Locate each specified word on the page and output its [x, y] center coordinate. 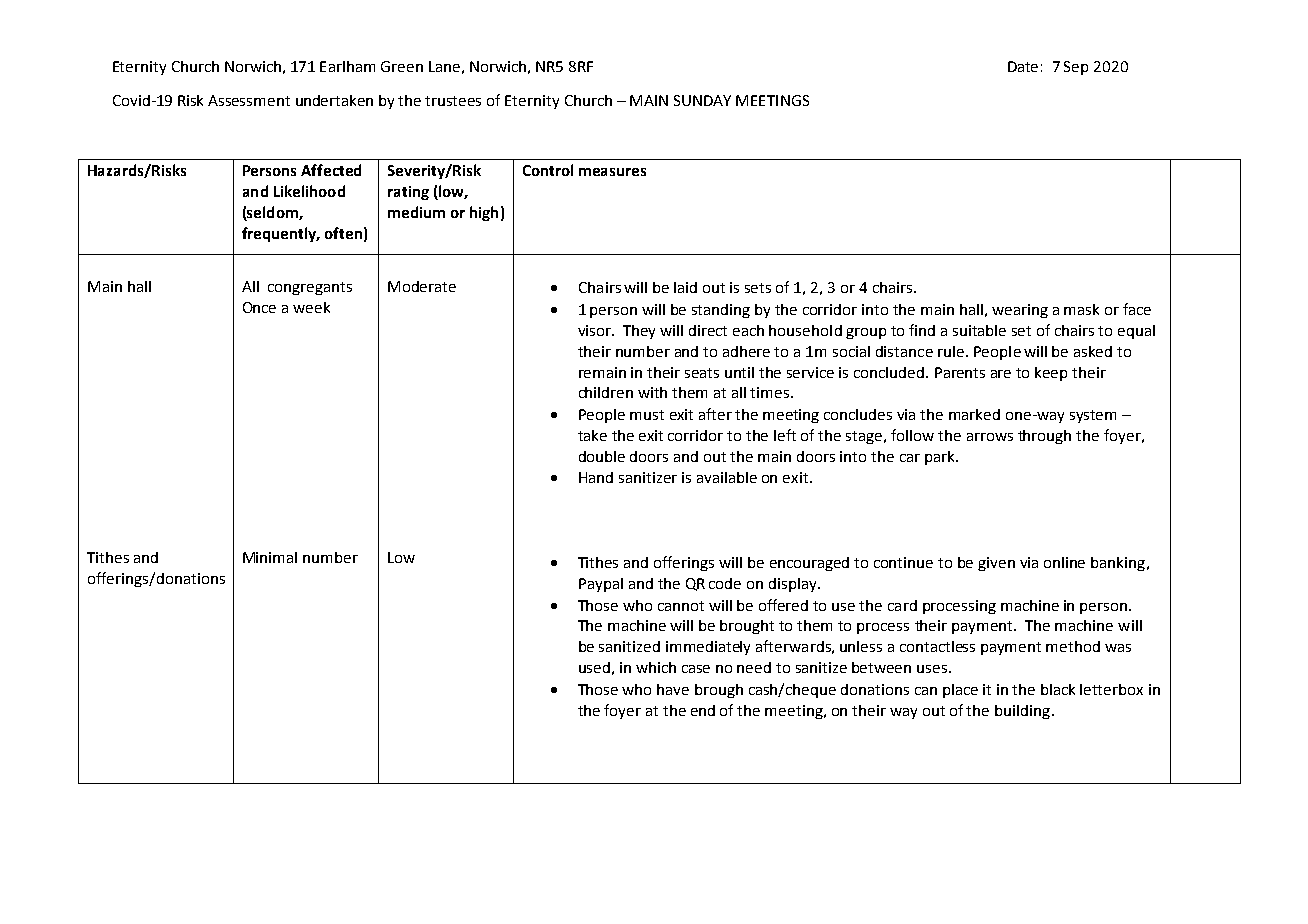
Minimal [270, 557]
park [941, 458]
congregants [310, 288]
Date [1023, 66]
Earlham [347, 66]
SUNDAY [702, 100]
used [594, 667]
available [727, 477]
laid [685, 287]
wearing [1020, 311]
